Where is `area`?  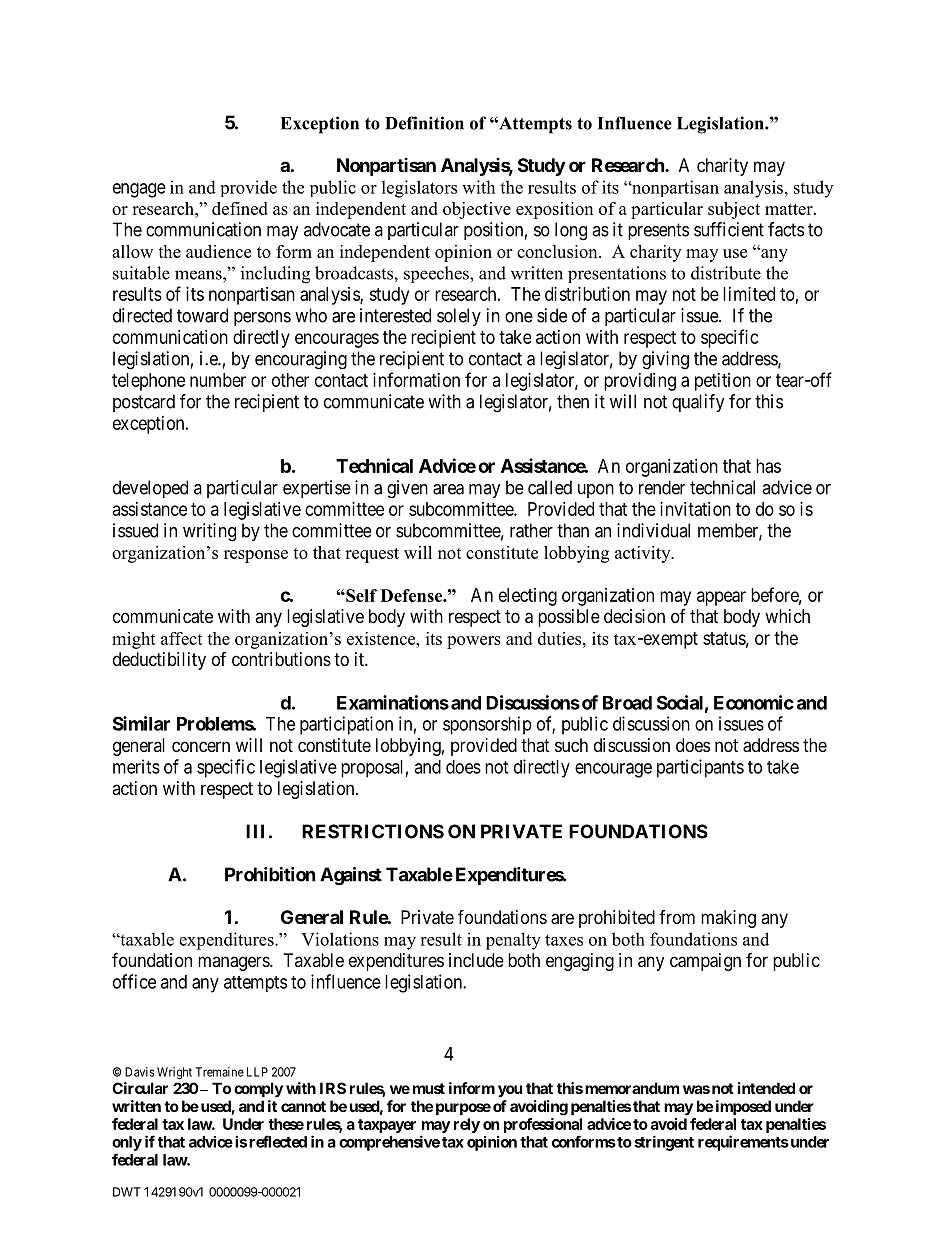
area is located at coordinates (448, 489).
